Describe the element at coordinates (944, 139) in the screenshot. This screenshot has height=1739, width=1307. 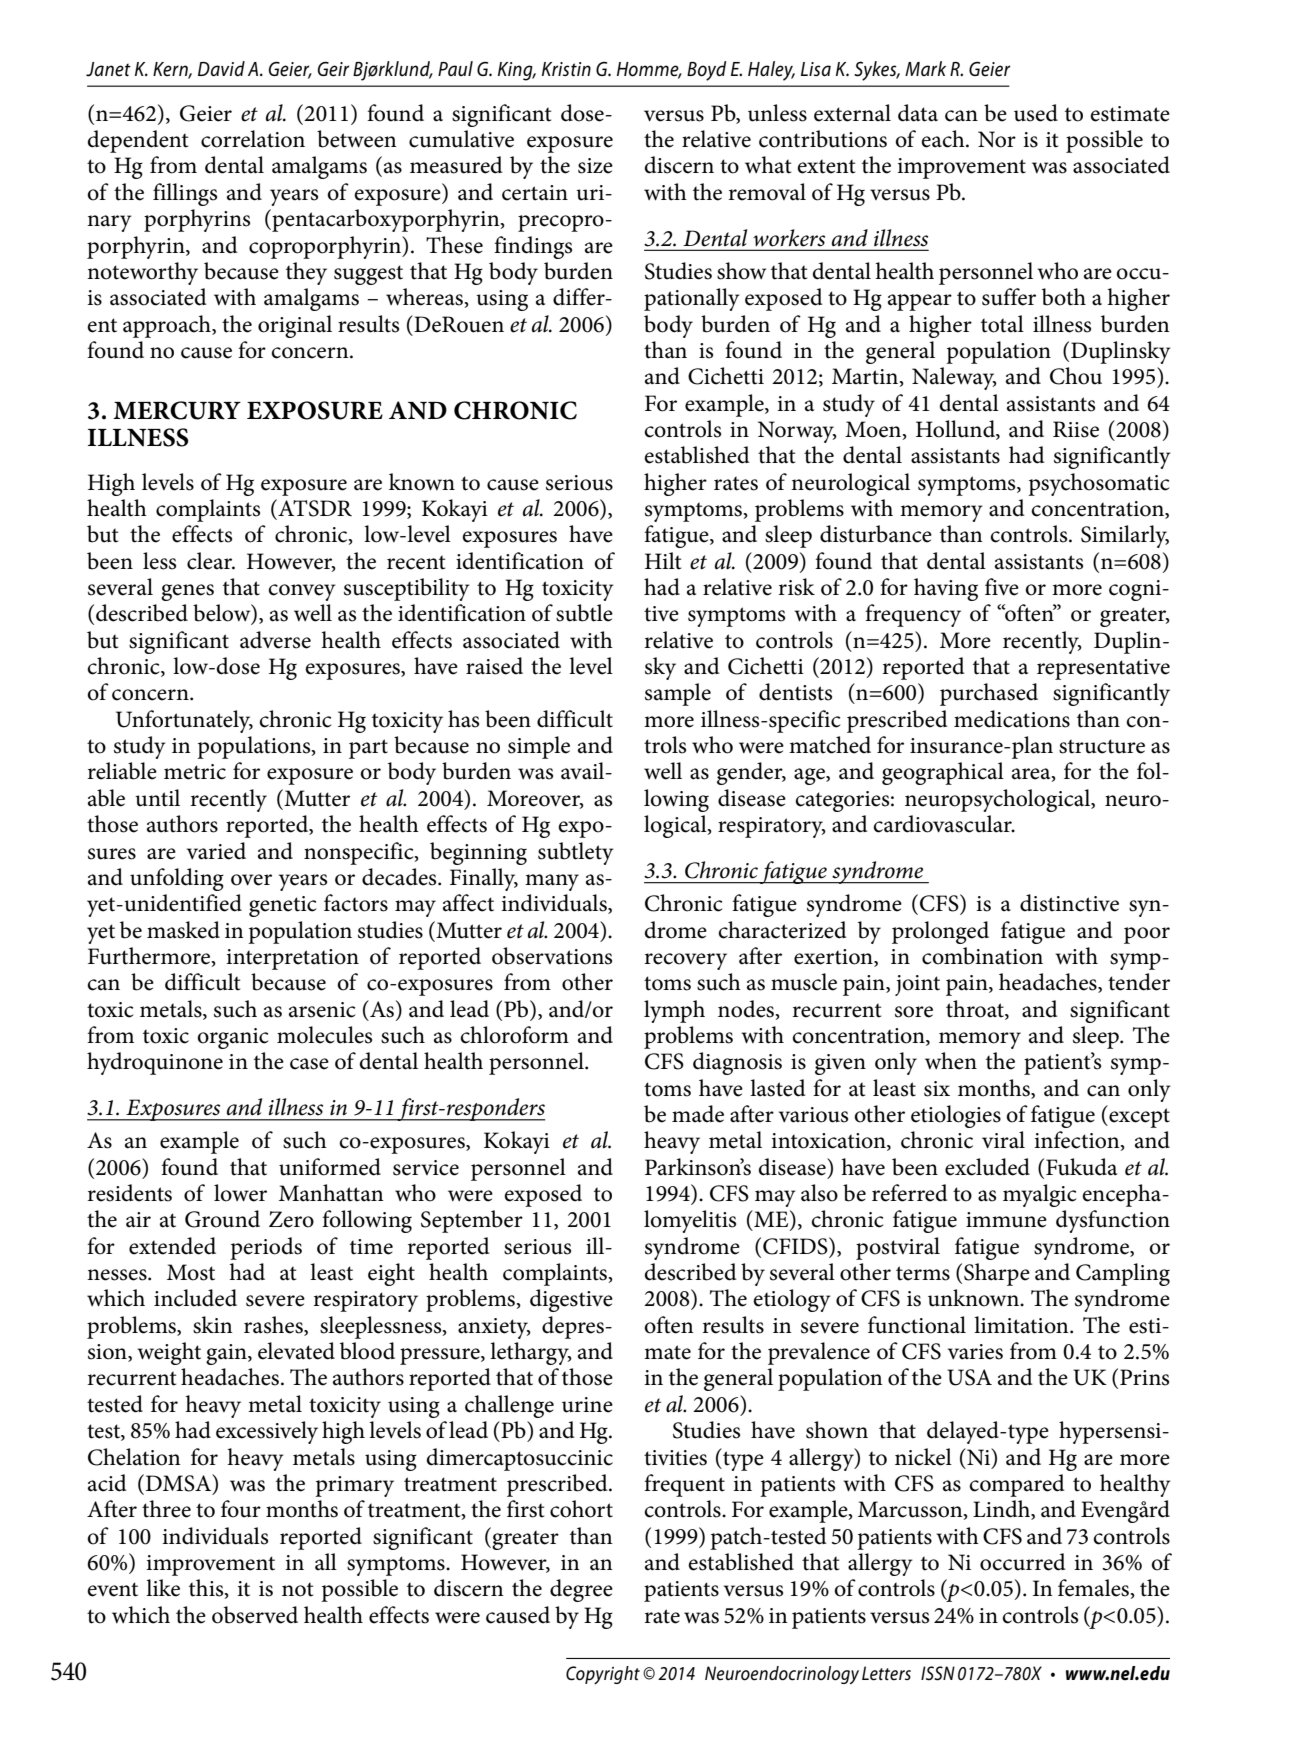
I see `each` at that location.
